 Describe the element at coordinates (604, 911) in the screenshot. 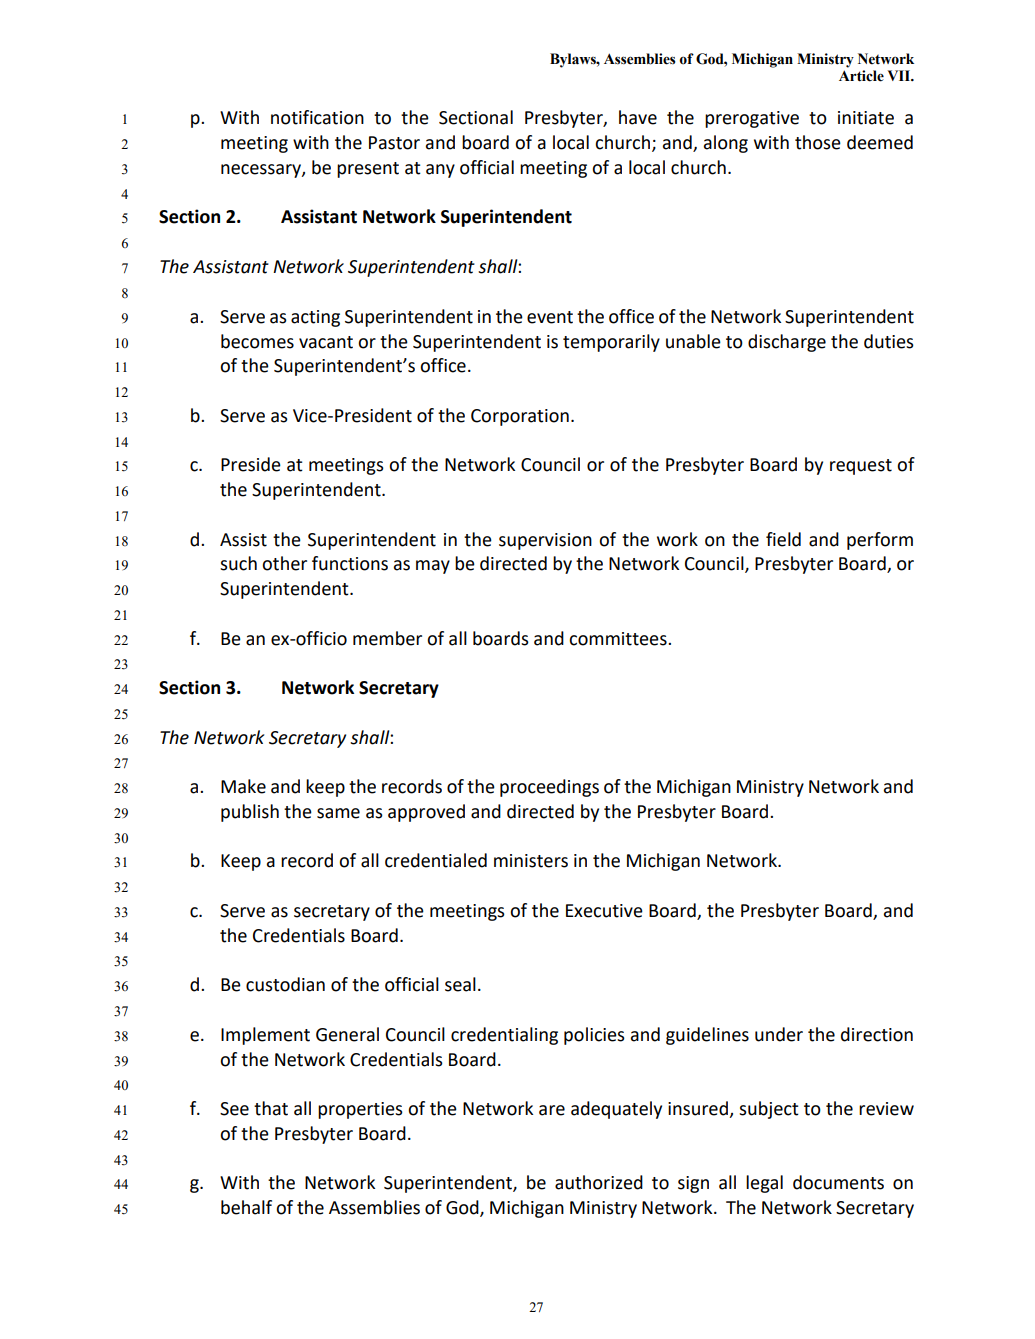

I see `Executive` at that location.
